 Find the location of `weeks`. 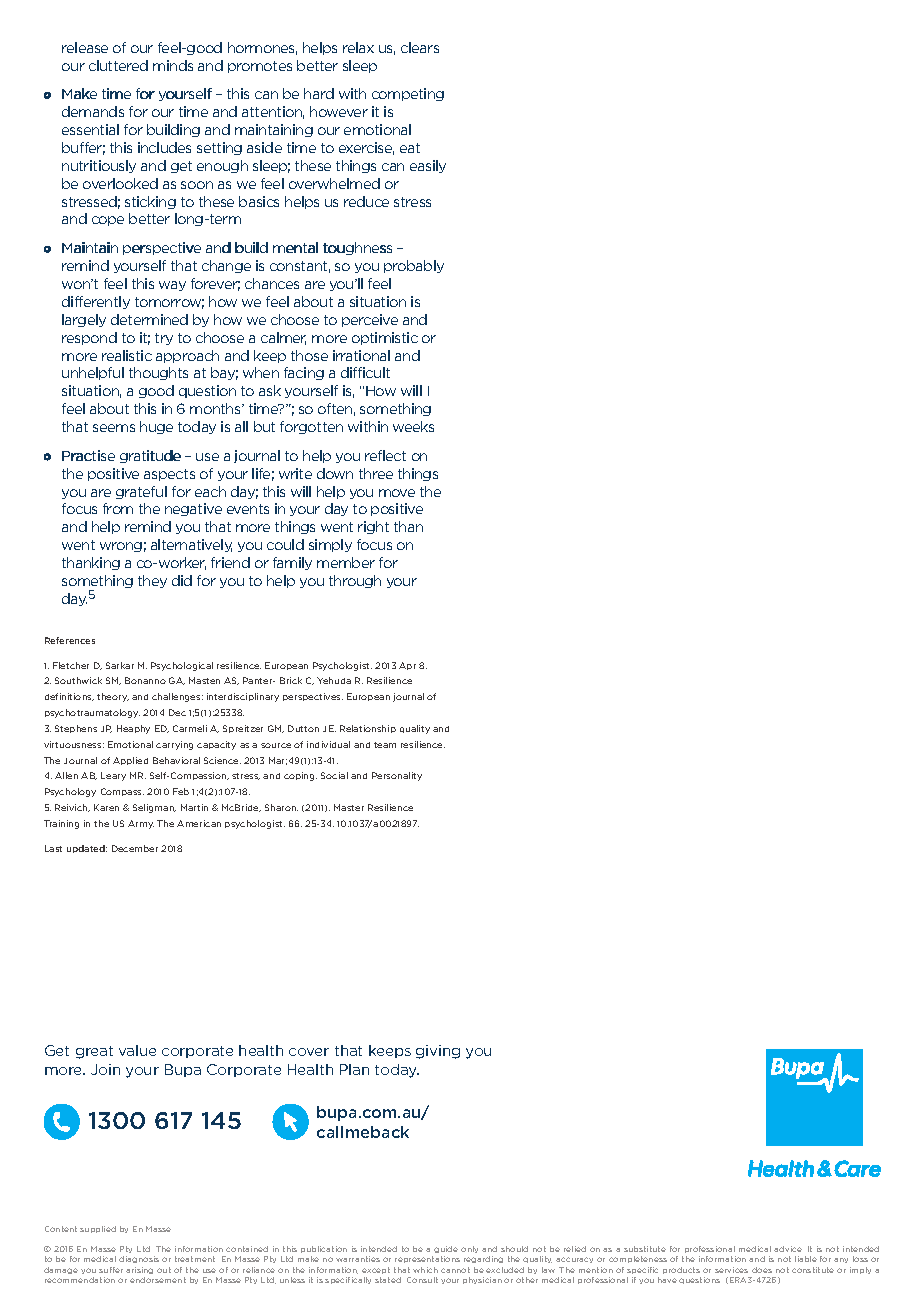

weeks is located at coordinates (413, 426).
